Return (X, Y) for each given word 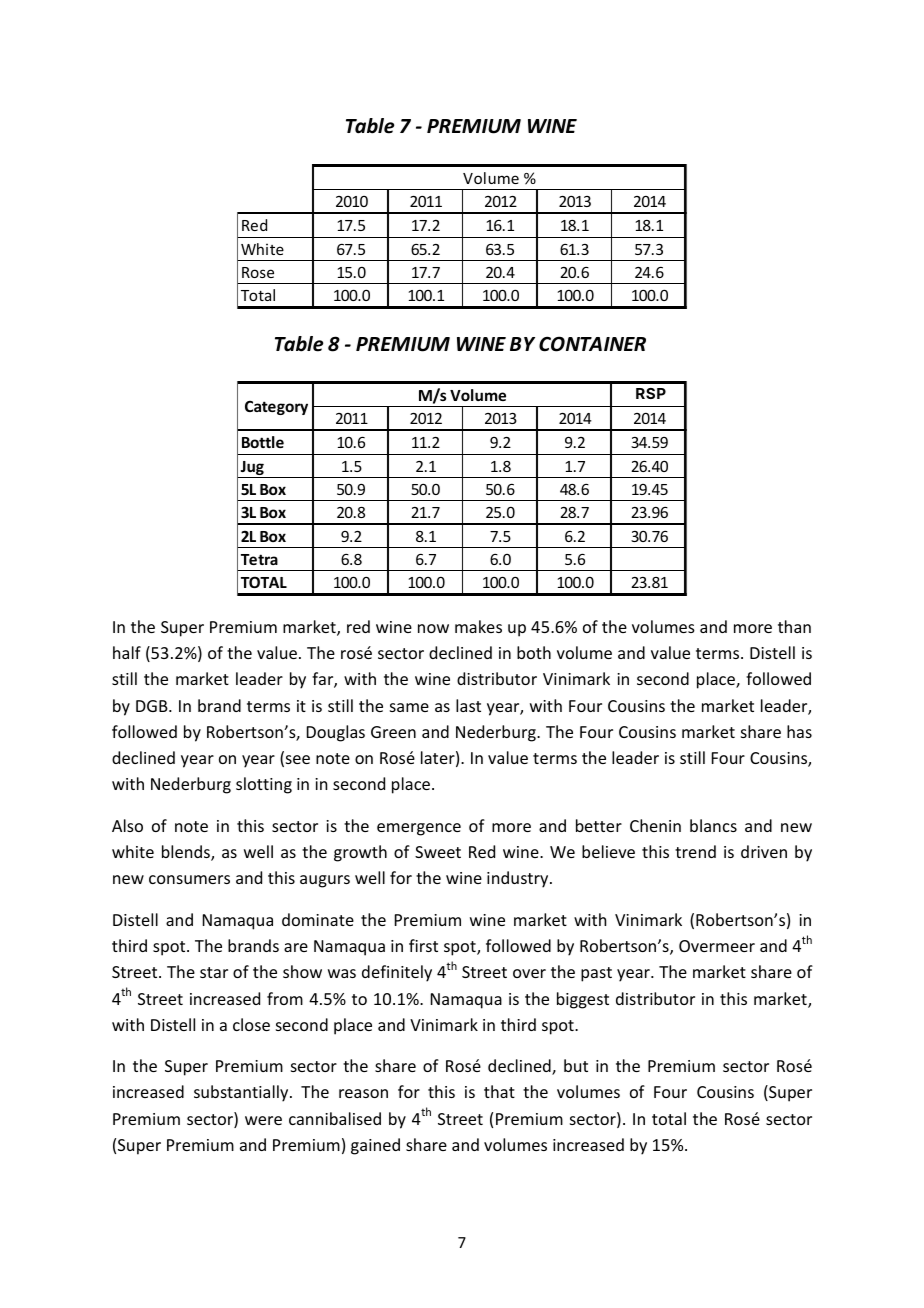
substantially (242, 1093)
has (799, 731)
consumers (189, 879)
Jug (252, 469)
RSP (651, 393)
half (127, 652)
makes (478, 626)
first (423, 945)
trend (695, 851)
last (468, 705)
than (794, 626)
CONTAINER (592, 344)
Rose (258, 272)
